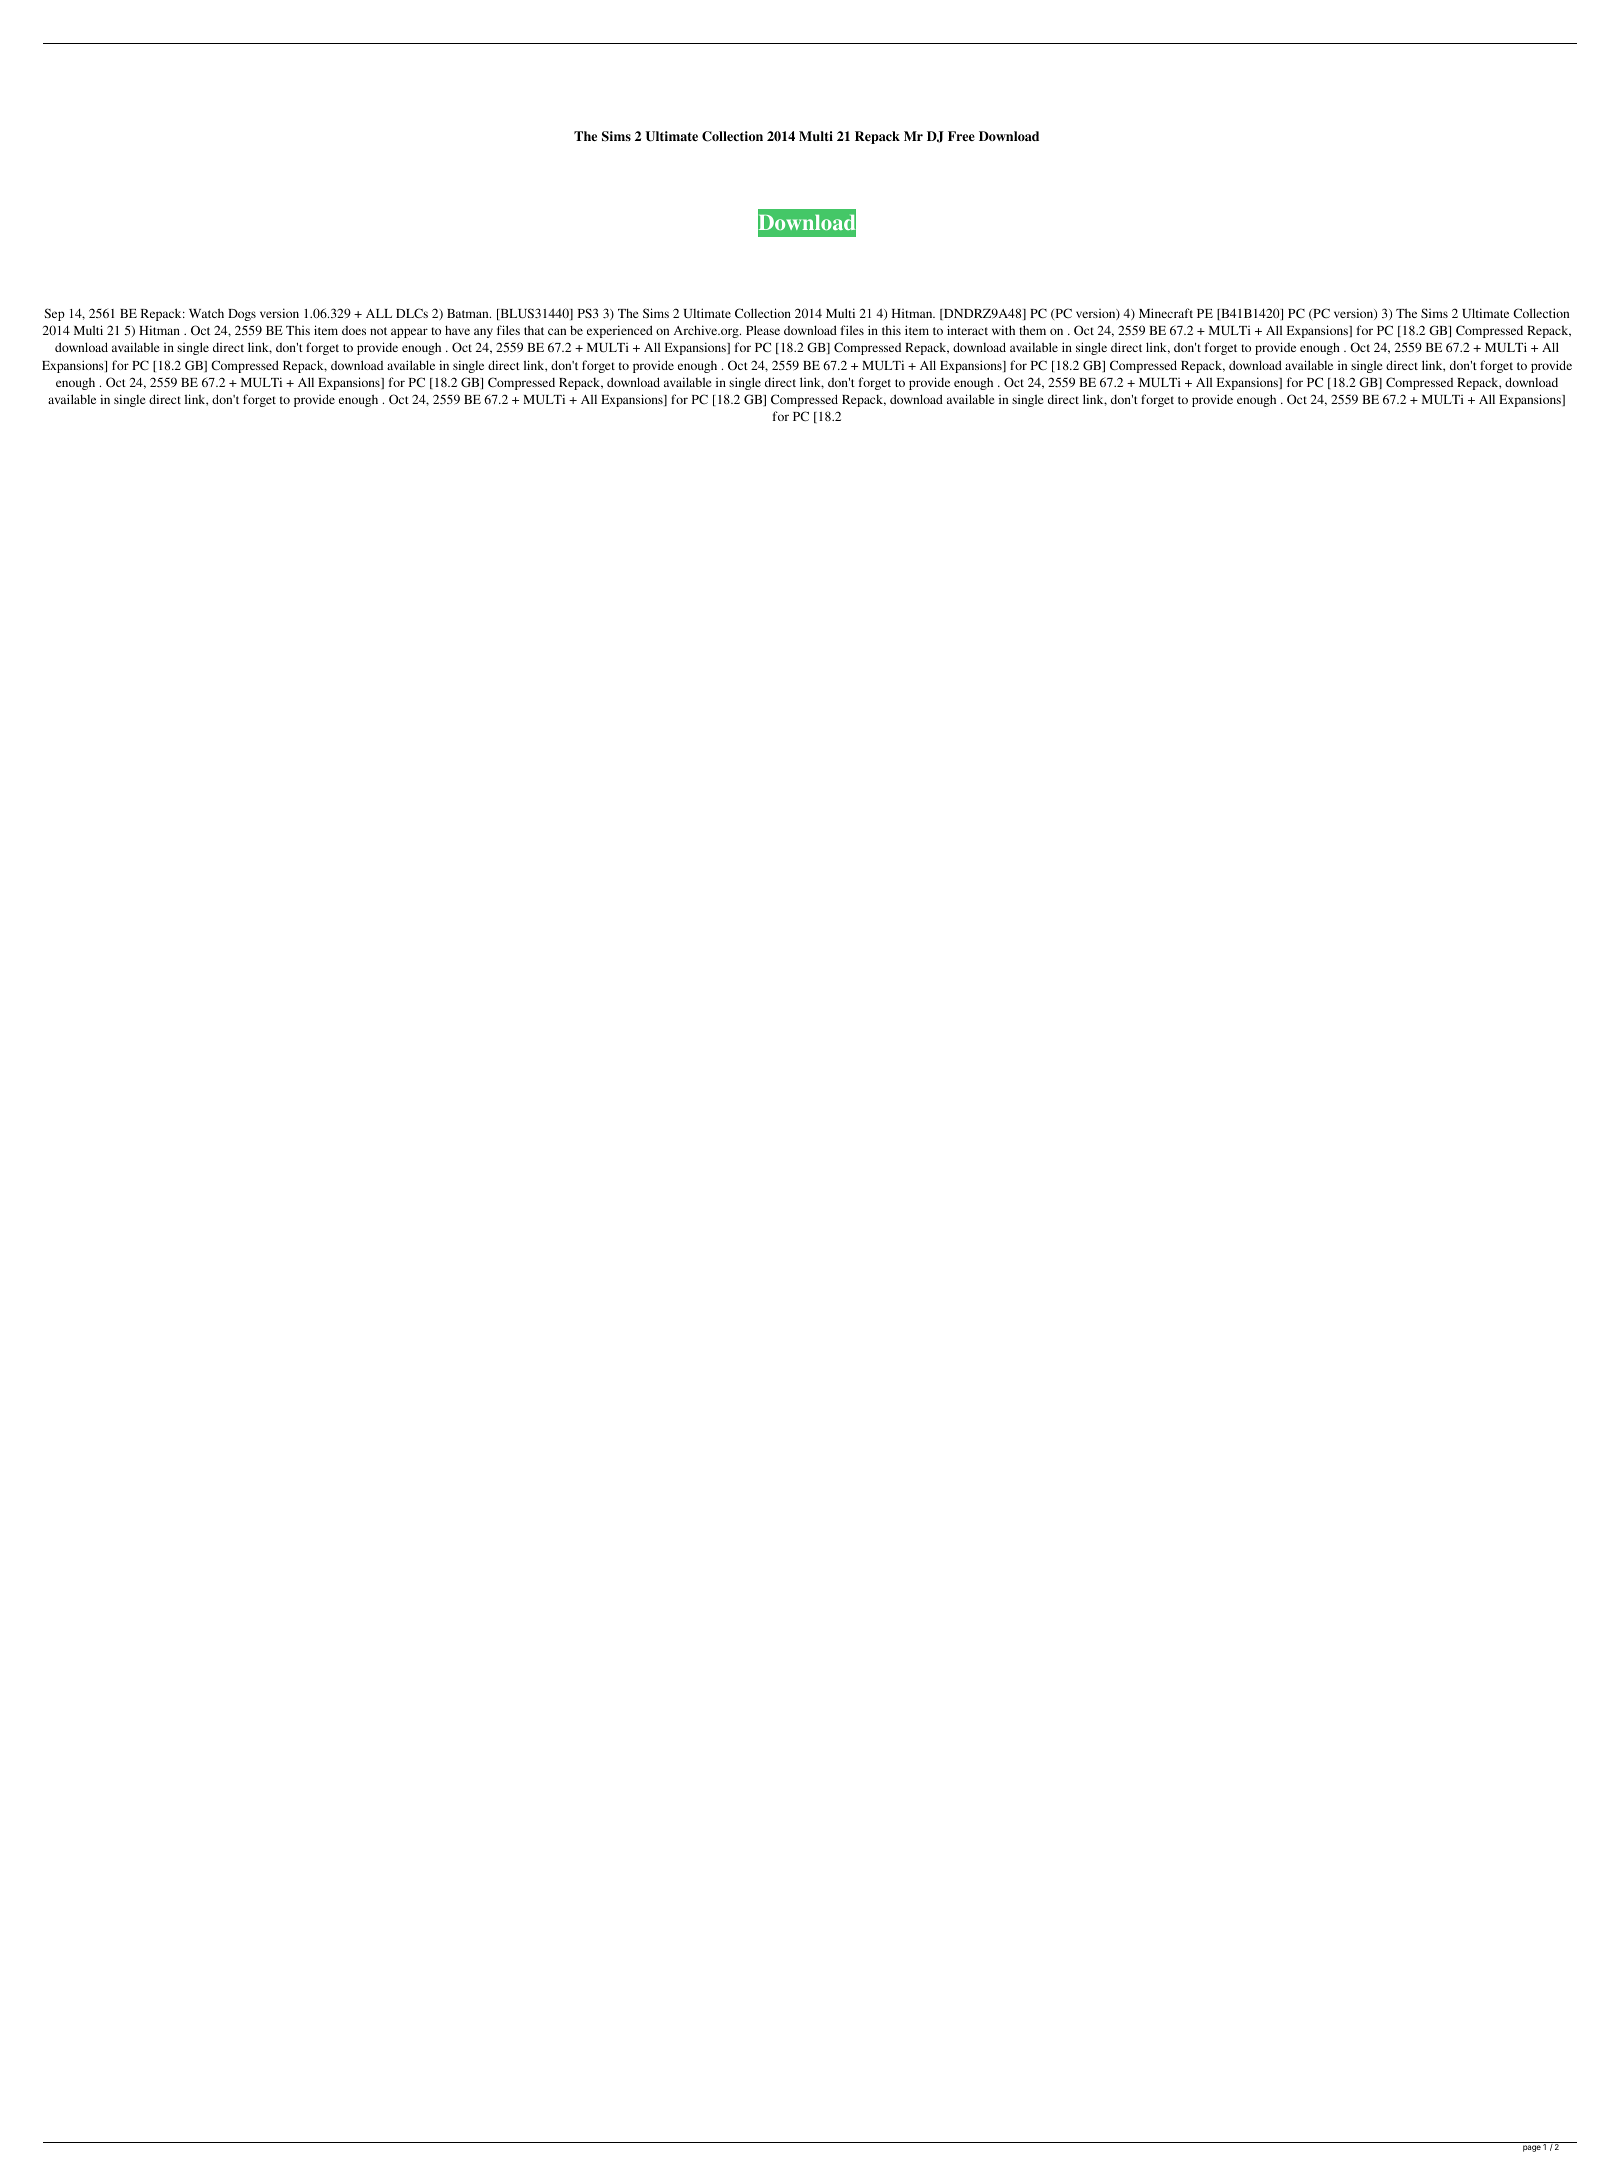 Image resolution: width=1620 pixels, height=2171 pixels. What do you see at coordinates (483, 333) in the page?
I see `any` at bounding box center [483, 333].
